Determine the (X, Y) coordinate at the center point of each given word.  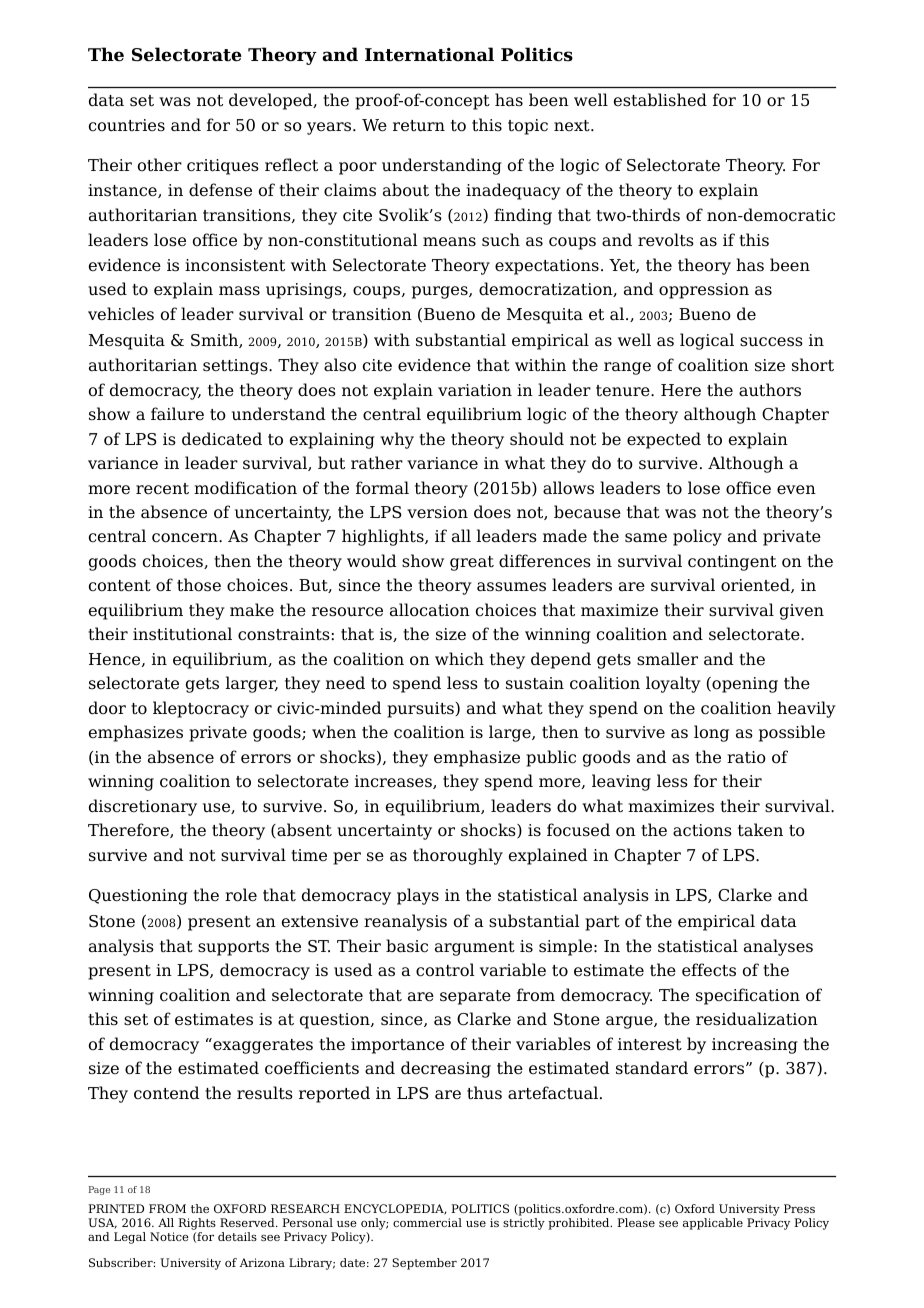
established (660, 100)
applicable (713, 1224)
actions (702, 830)
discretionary (143, 807)
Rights (197, 1225)
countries (127, 125)
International (429, 54)
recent (162, 489)
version (437, 512)
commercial (427, 1222)
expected (664, 440)
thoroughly (458, 856)
